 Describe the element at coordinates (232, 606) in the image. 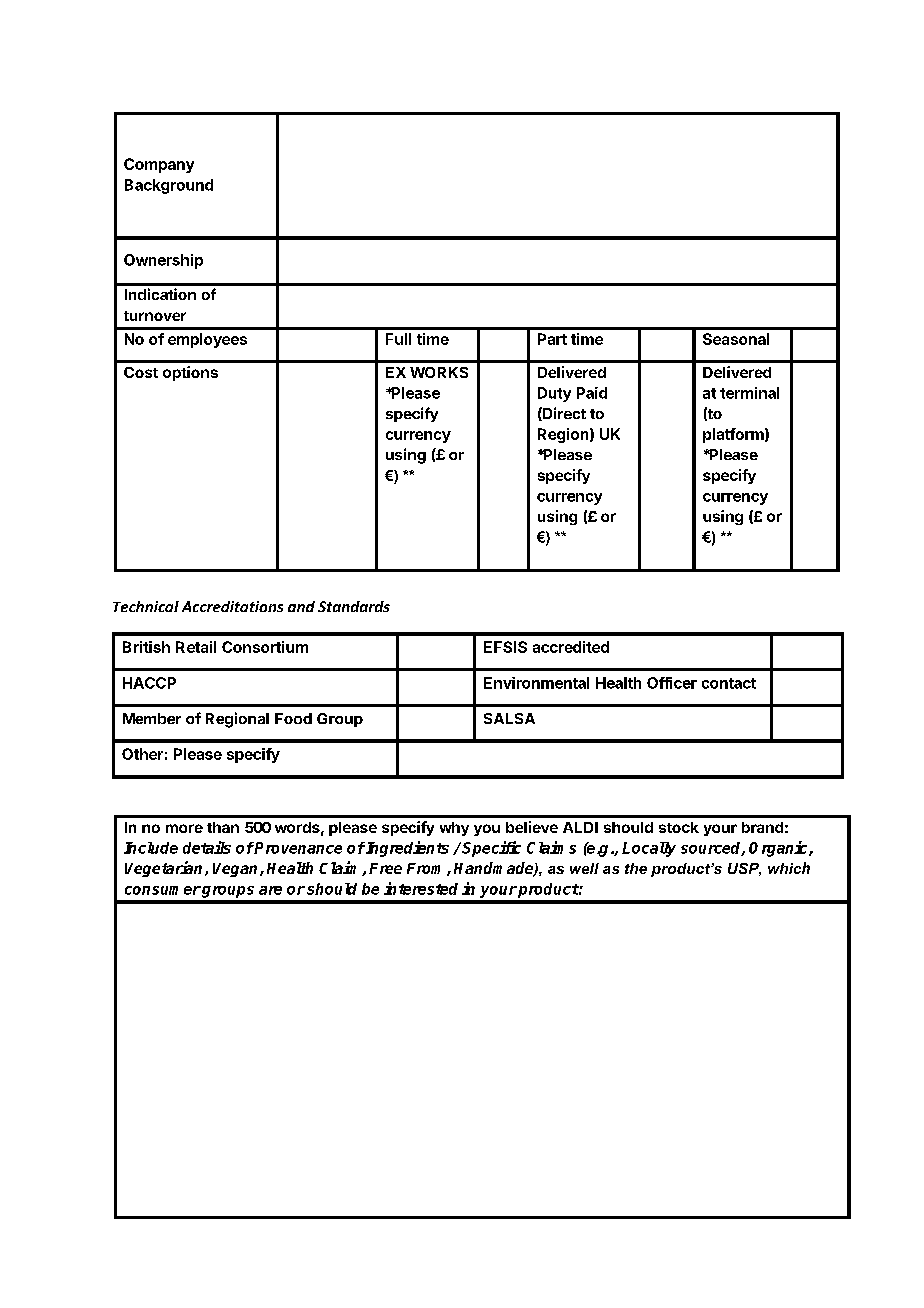

I see `Accreditations` at that location.
